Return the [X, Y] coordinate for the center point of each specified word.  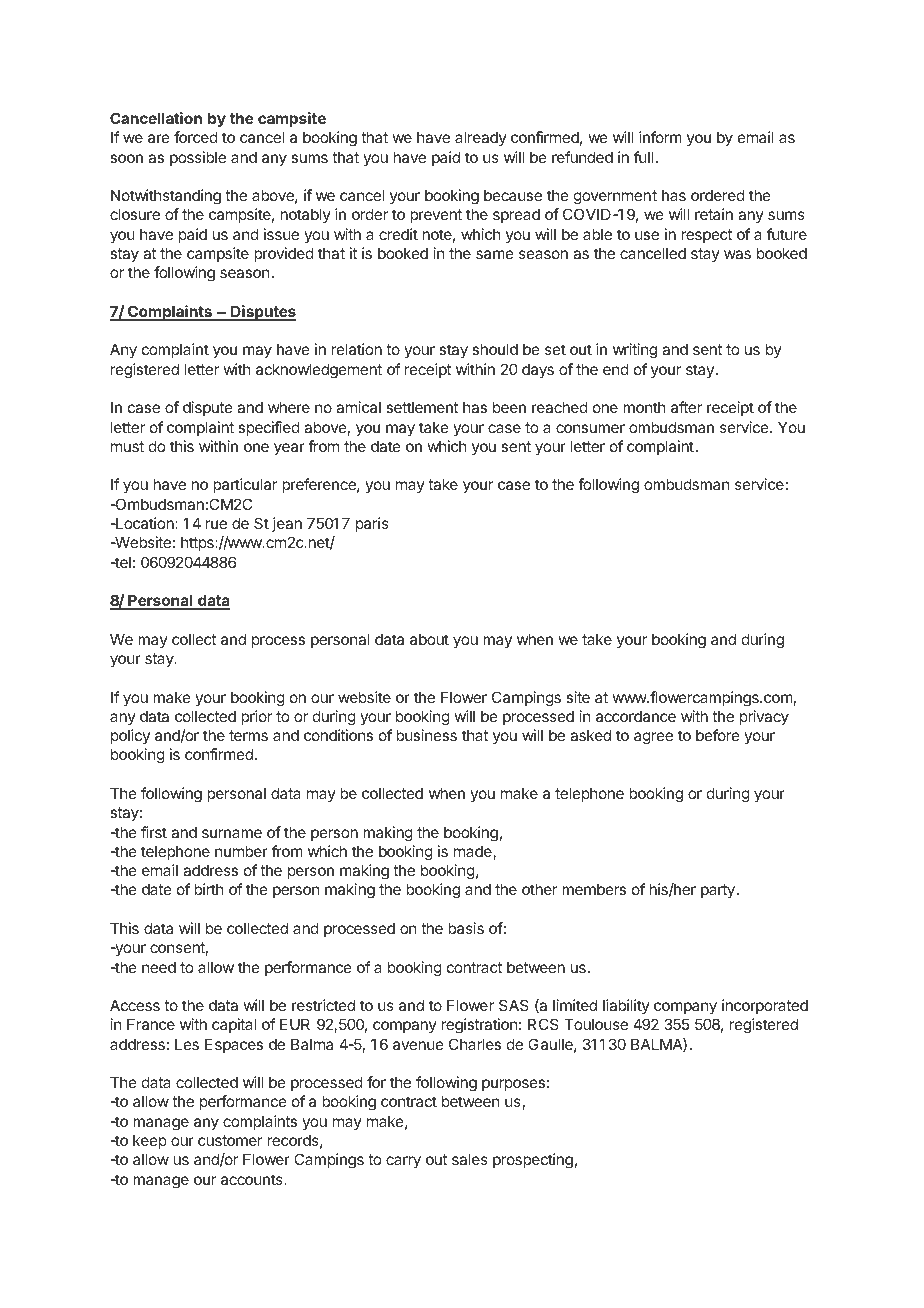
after [686, 407]
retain [714, 214]
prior [256, 717]
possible [198, 158]
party [718, 891]
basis [466, 928]
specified [269, 428]
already [481, 138]
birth [209, 889]
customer [230, 1140]
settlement [422, 407]
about [429, 639]
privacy [764, 717]
